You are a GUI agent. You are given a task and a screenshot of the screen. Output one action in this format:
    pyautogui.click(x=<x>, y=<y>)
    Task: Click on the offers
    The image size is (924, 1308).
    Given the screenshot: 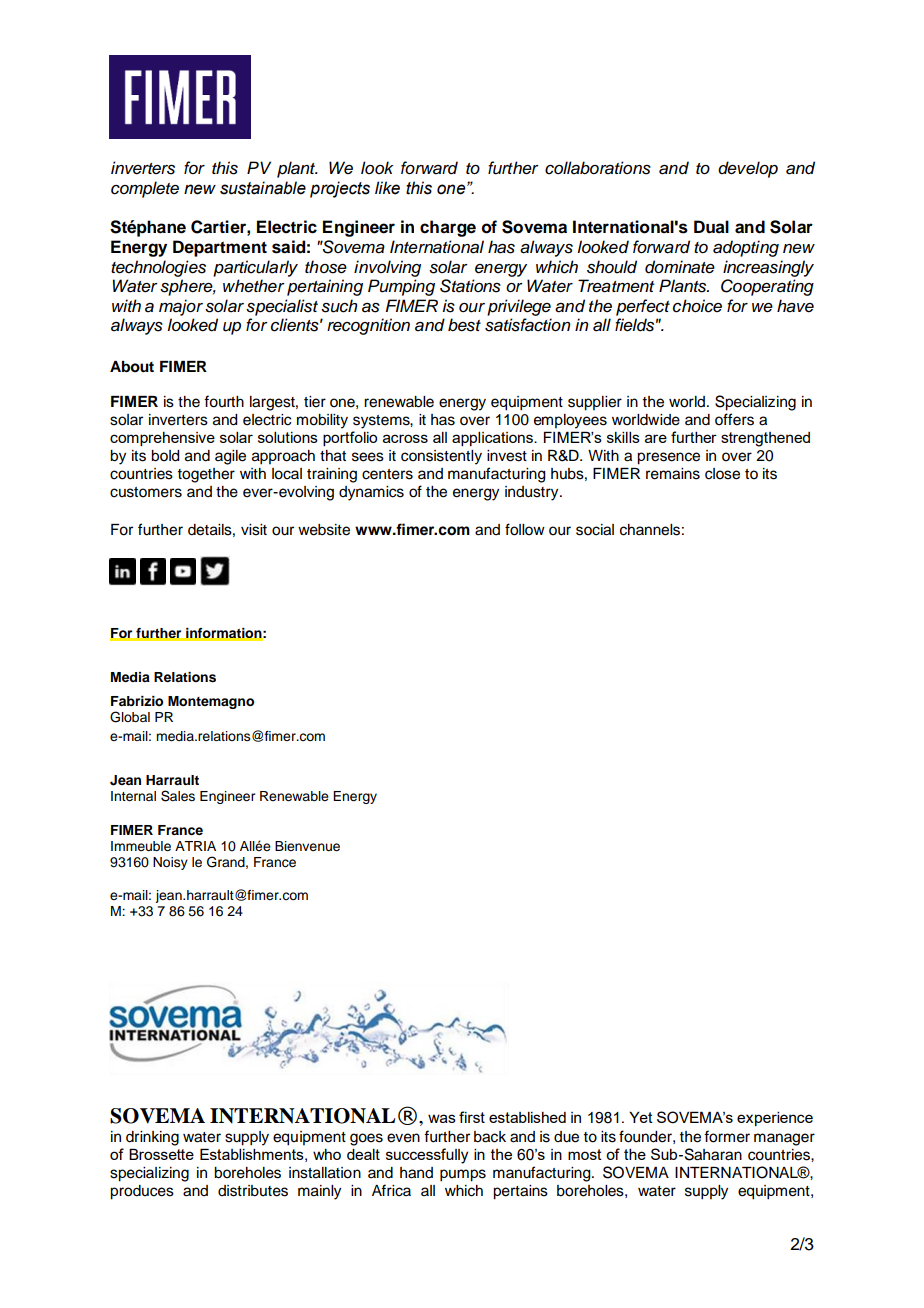 What is the action you would take?
    pyautogui.click(x=734, y=419)
